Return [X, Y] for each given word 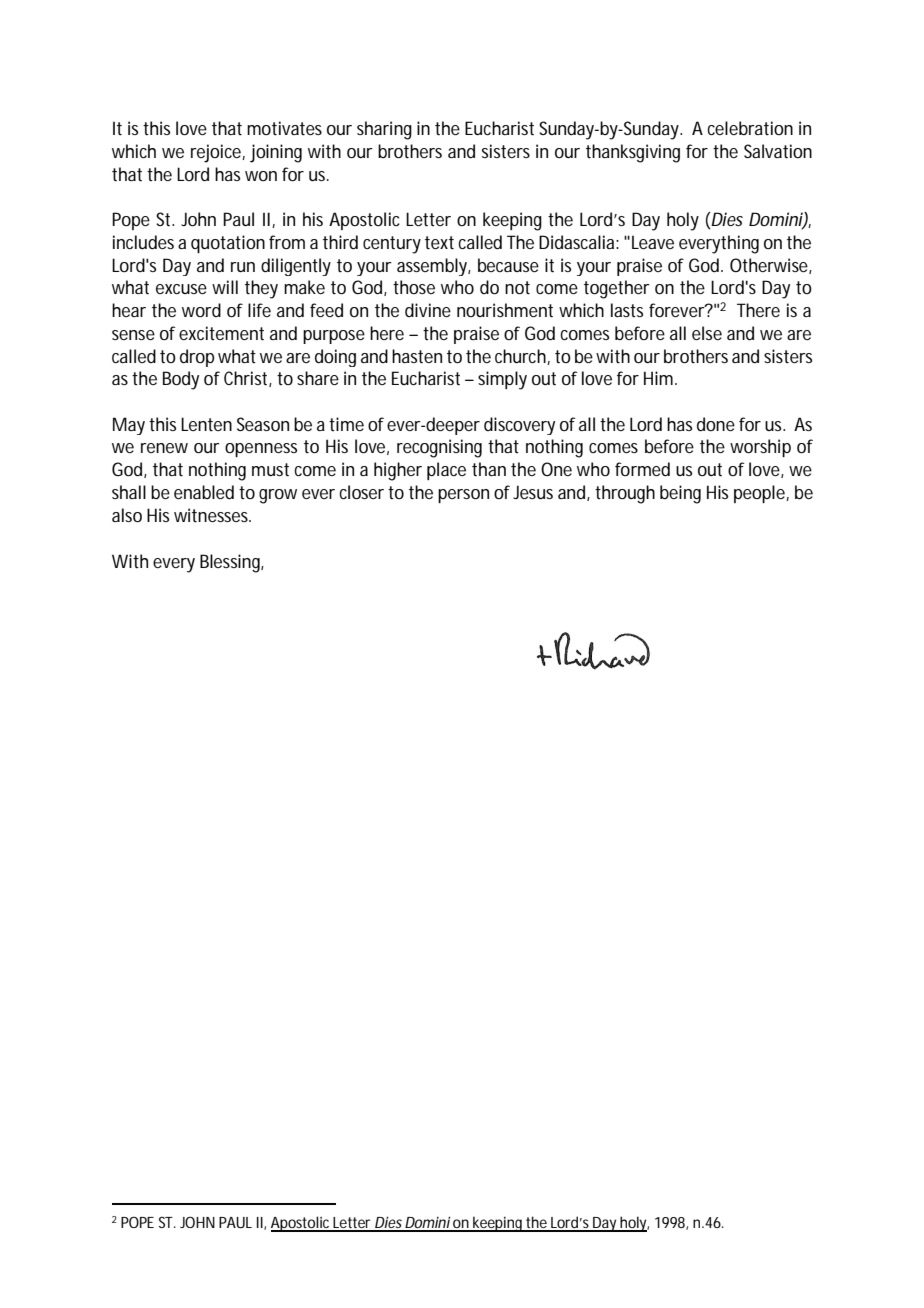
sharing [384, 130]
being [680, 494]
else [707, 333]
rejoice [218, 153]
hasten [417, 356]
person [463, 496]
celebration [750, 128]
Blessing [232, 563]
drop [197, 358]
